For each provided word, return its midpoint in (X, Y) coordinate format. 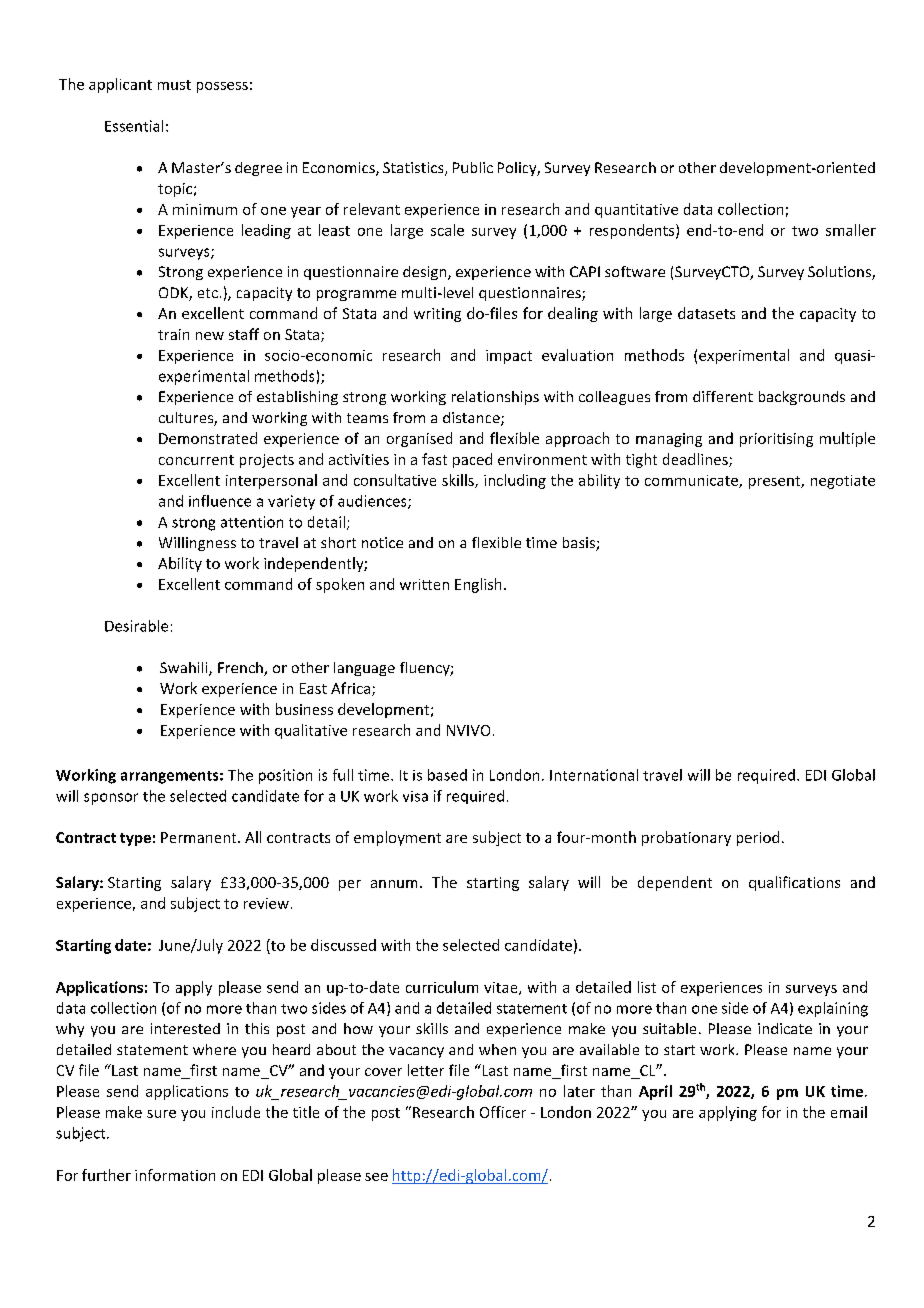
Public (473, 167)
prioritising (776, 440)
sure (161, 1114)
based (447, 775)
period (758, 838)
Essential (134, 126)
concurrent (196, 460)
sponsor (111, 799)
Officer (503, 1112)
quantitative (636, 211)
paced (472, 460)
